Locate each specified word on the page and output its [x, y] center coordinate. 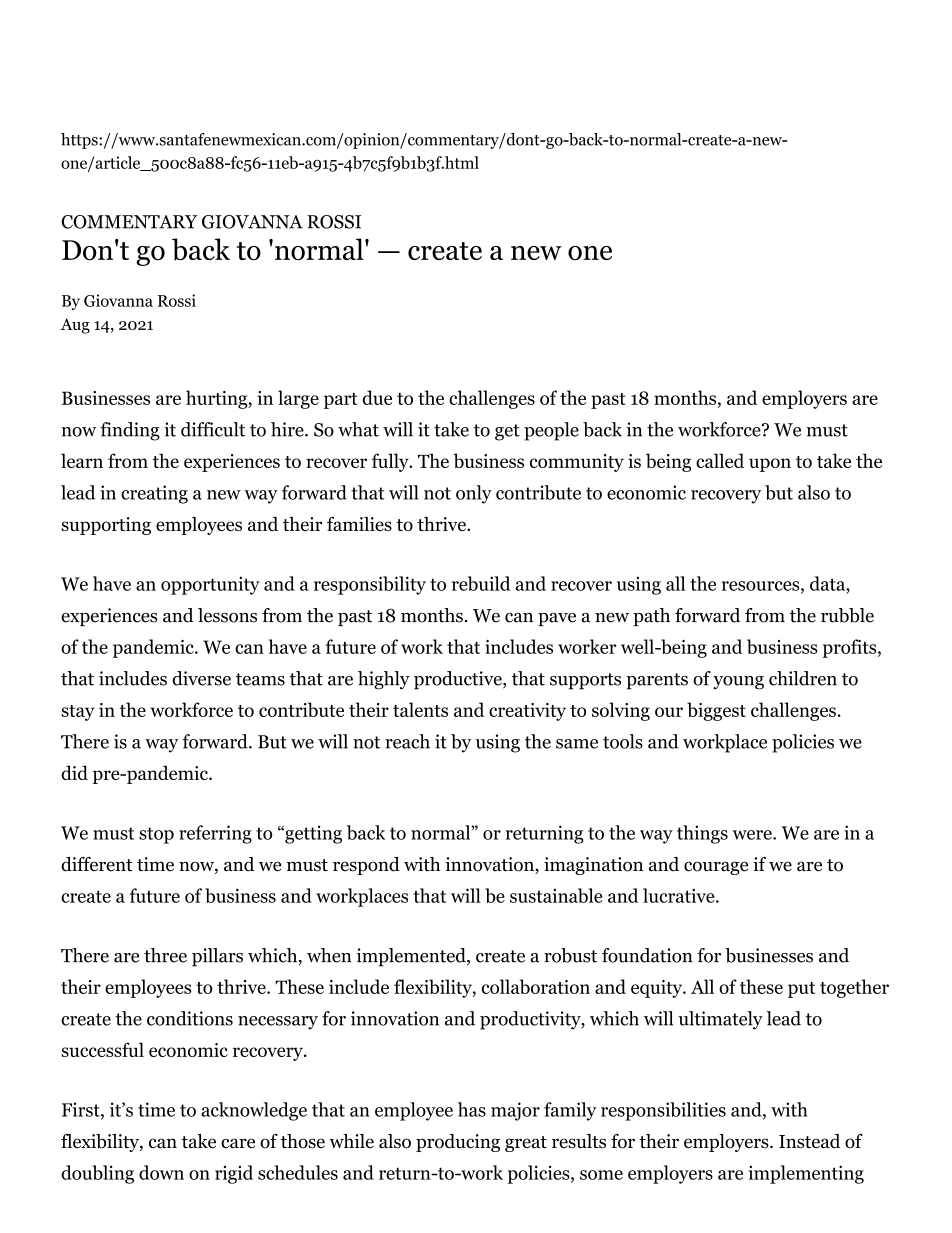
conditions [190, 1018]
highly [384, 680]
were [753, 835]
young [738, 683]
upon [770, 465]
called [720, 460]
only [474, 494]
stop [156, 835]
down [161, 1172]
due [377, 397]
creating [154, 494]
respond [366, 866]
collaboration [536, 986]
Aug [75, 326]
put [801, 990]
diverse [201, 678]
